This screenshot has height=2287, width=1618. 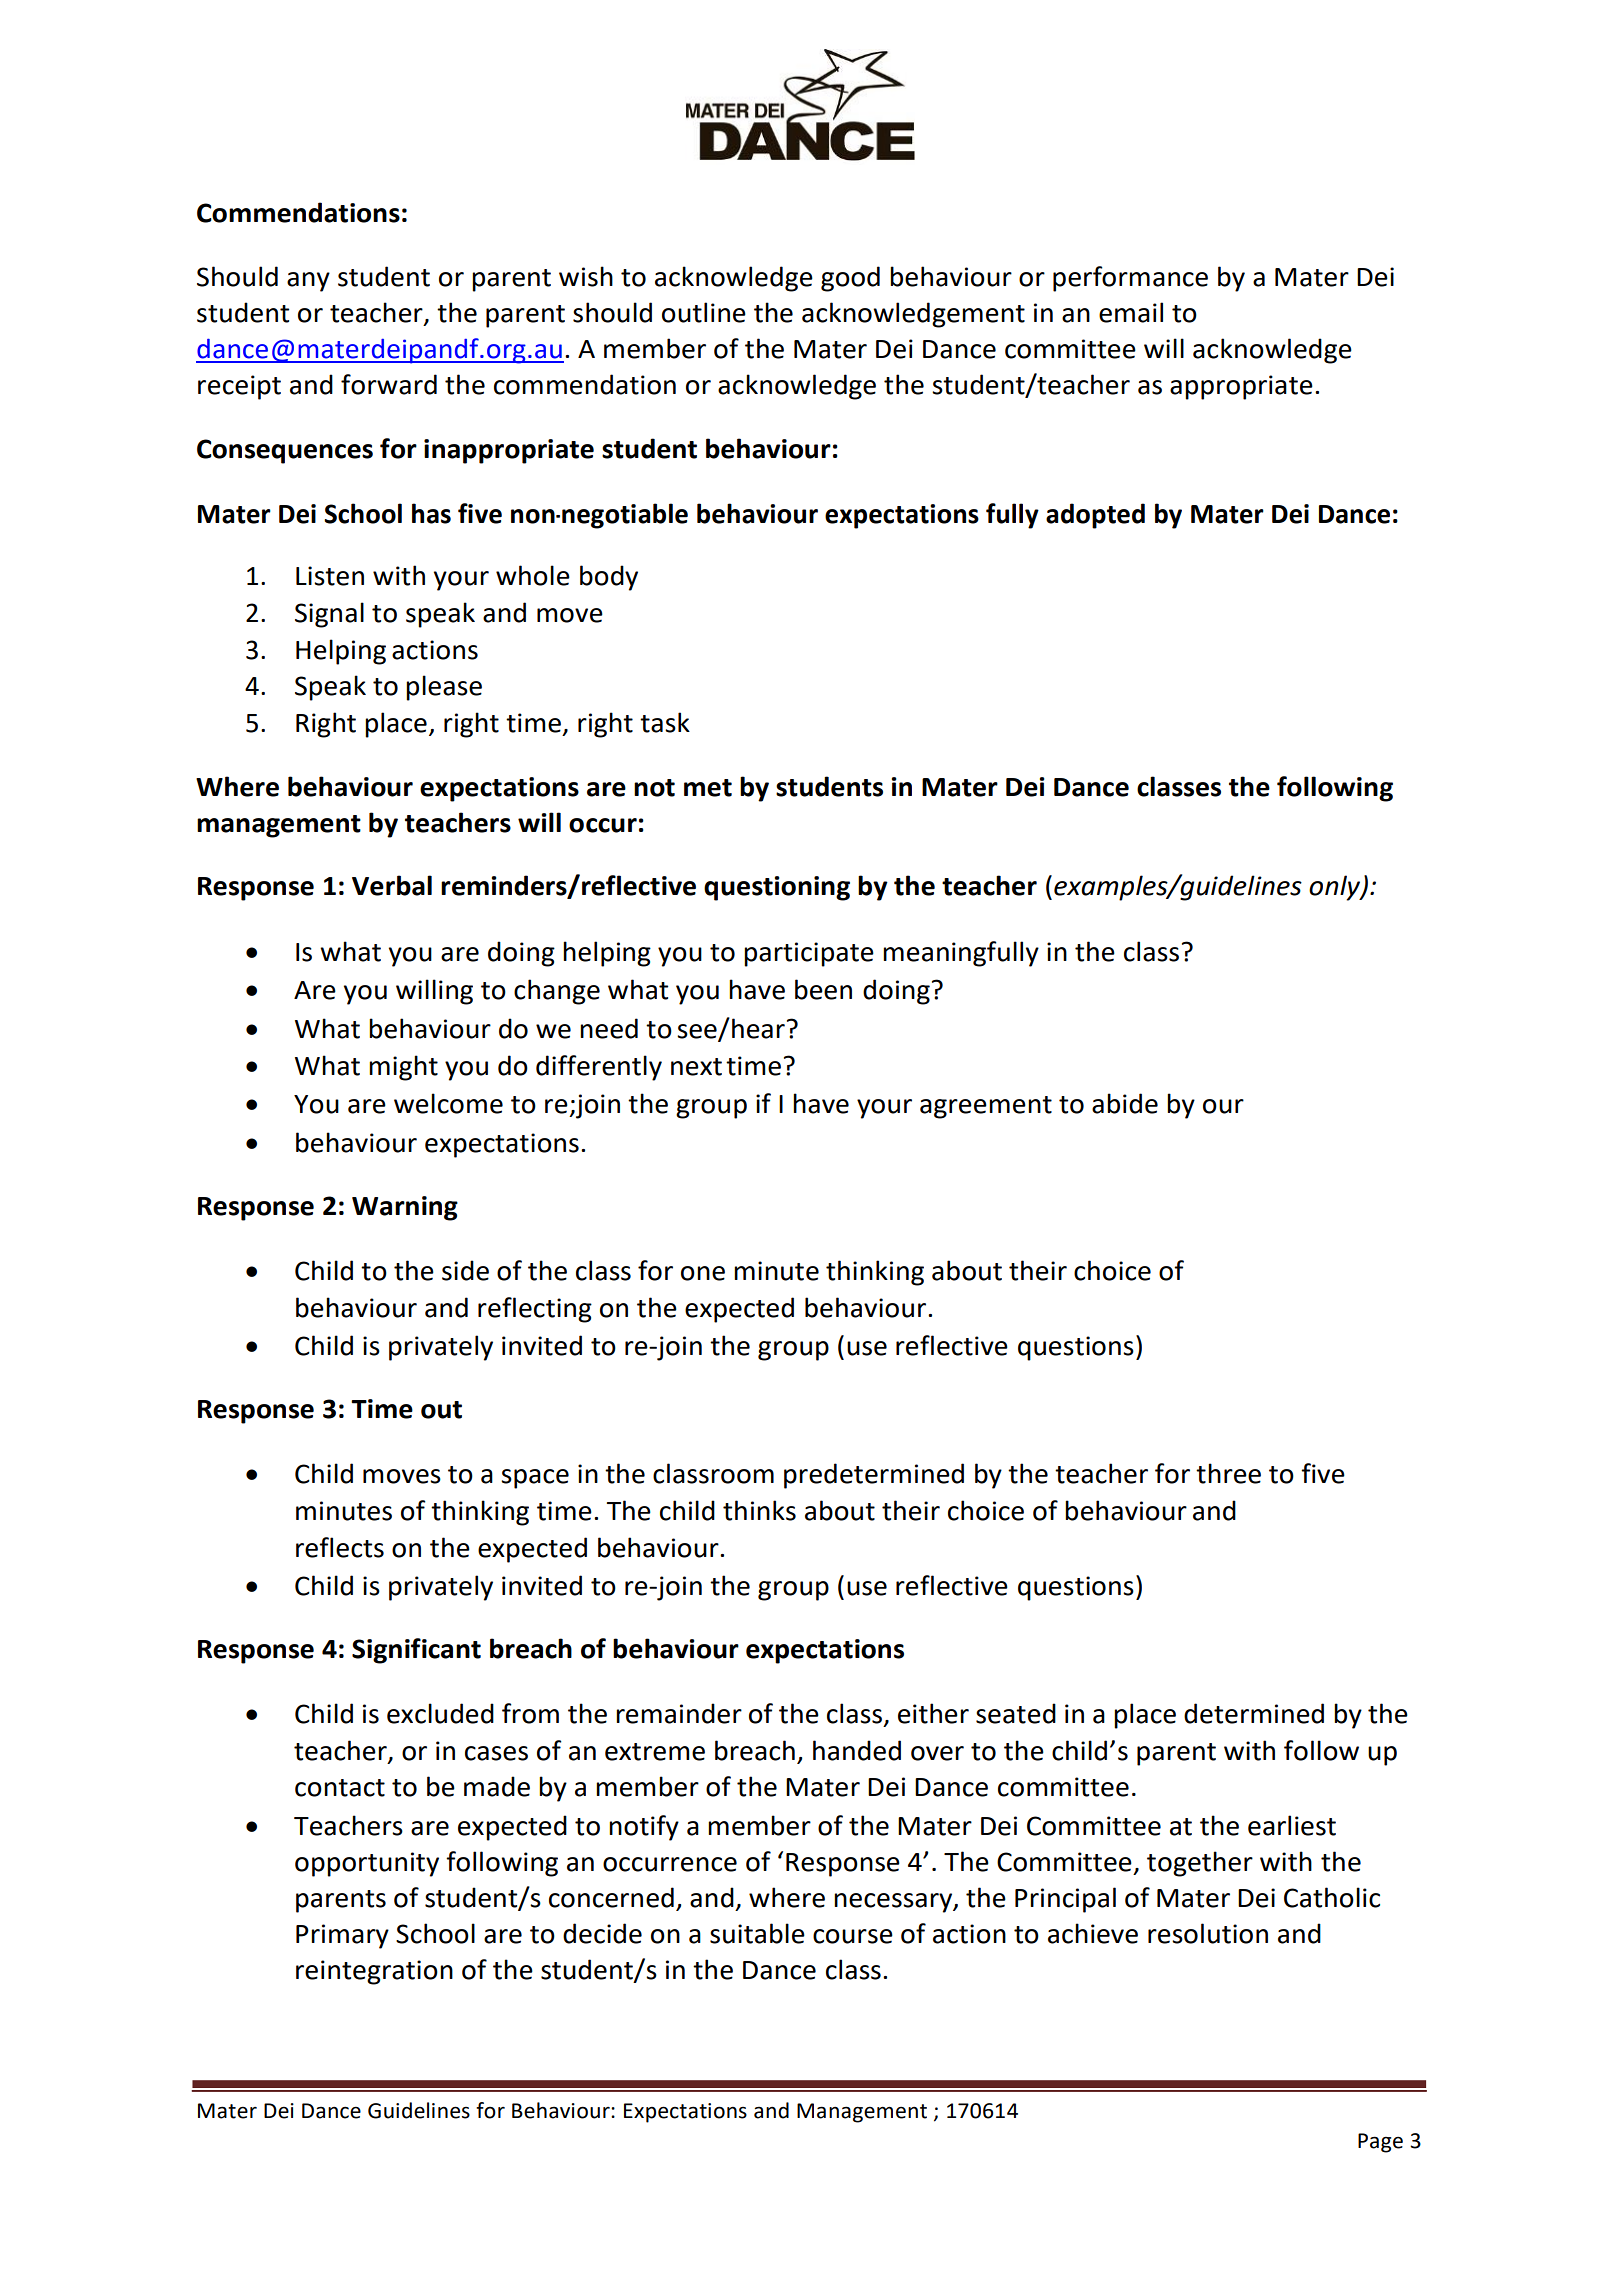 I want to click on task, so click(x=665, y=722).
